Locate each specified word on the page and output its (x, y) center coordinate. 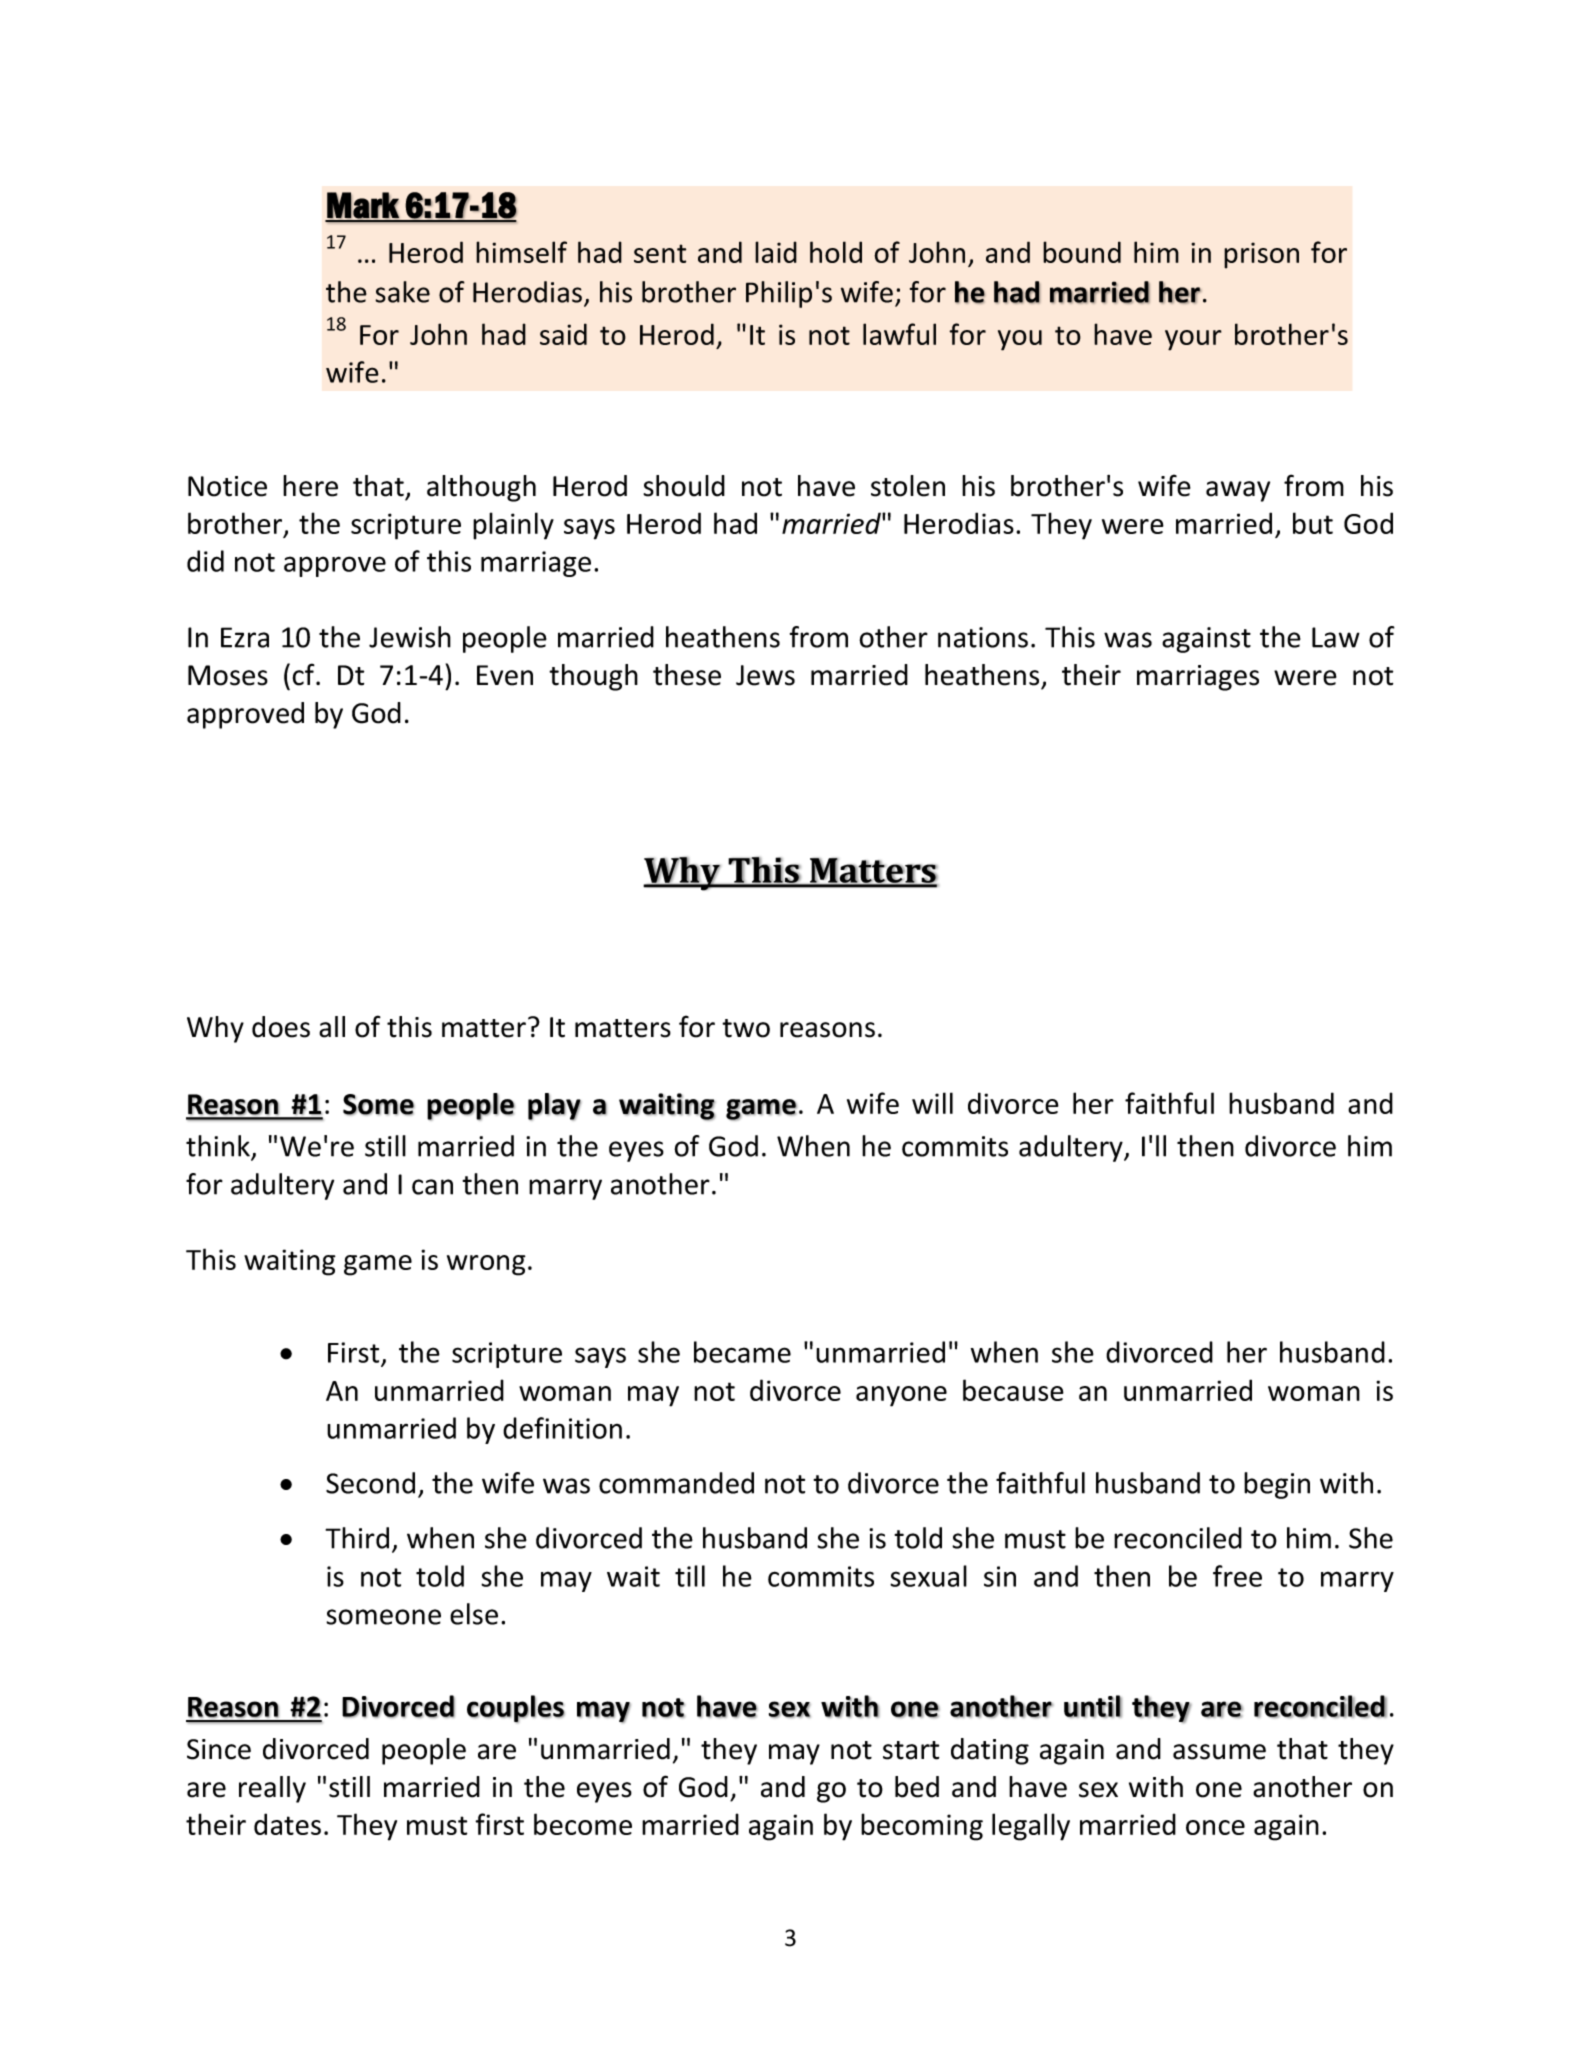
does (281, 1027)
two (746, 1028)
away (1238, 491)
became (742, 1352)
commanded (676, 1483)
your (1193, 340)
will (932, 1103)
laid (776, 252)
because (1013, 1390)
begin (1277, 1485)
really (272, 1789)
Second (370, 1483)
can (432, 1187)
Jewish (410, 637)
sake (402, 292)
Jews (765, 675)
